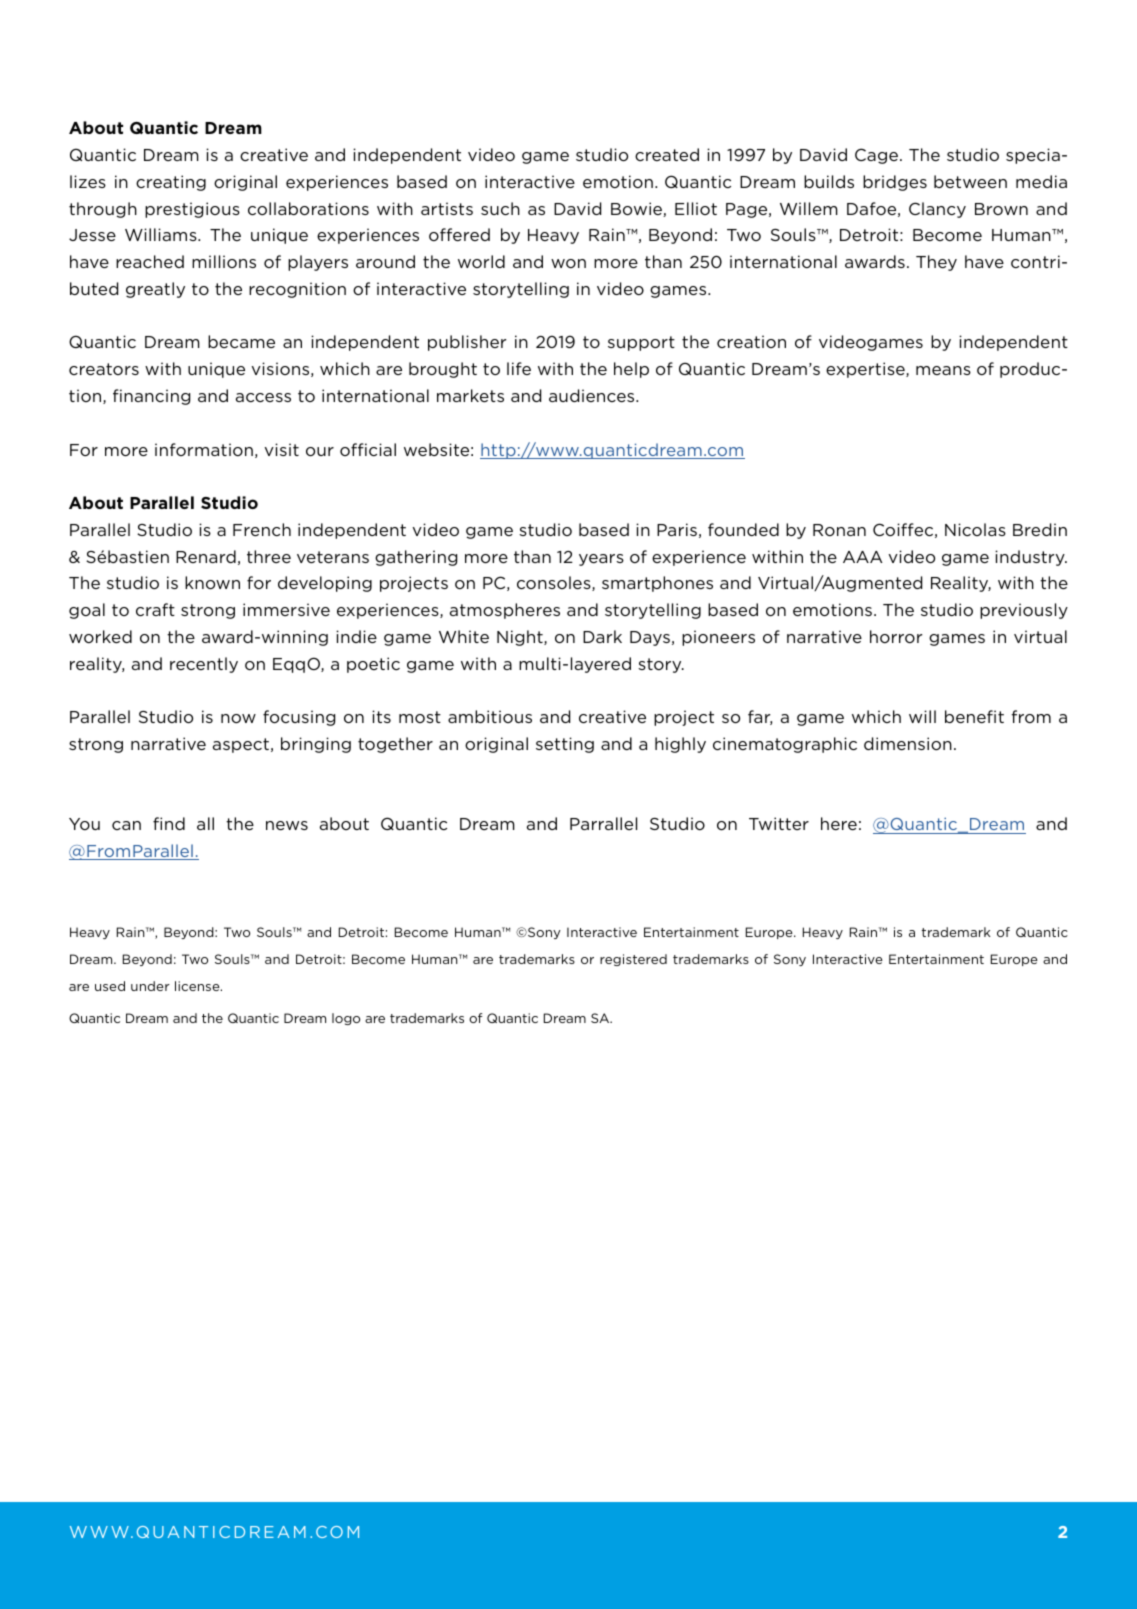  I want to click on audiences, so click(593, 395).
